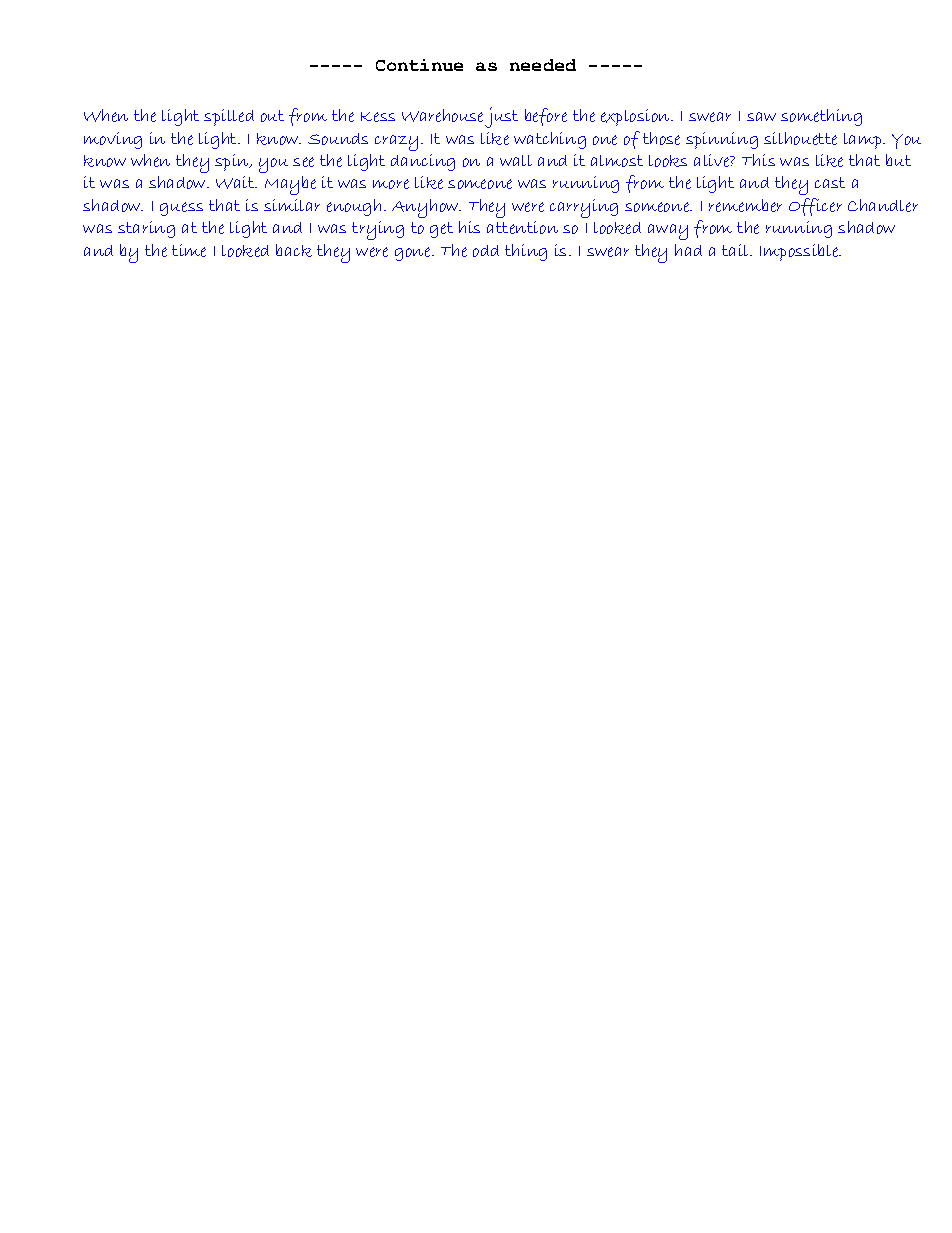 This document has height=1233, width=952. Describe the element at coordinates (800, 252) in the document. I see `Impossible` at that location.
